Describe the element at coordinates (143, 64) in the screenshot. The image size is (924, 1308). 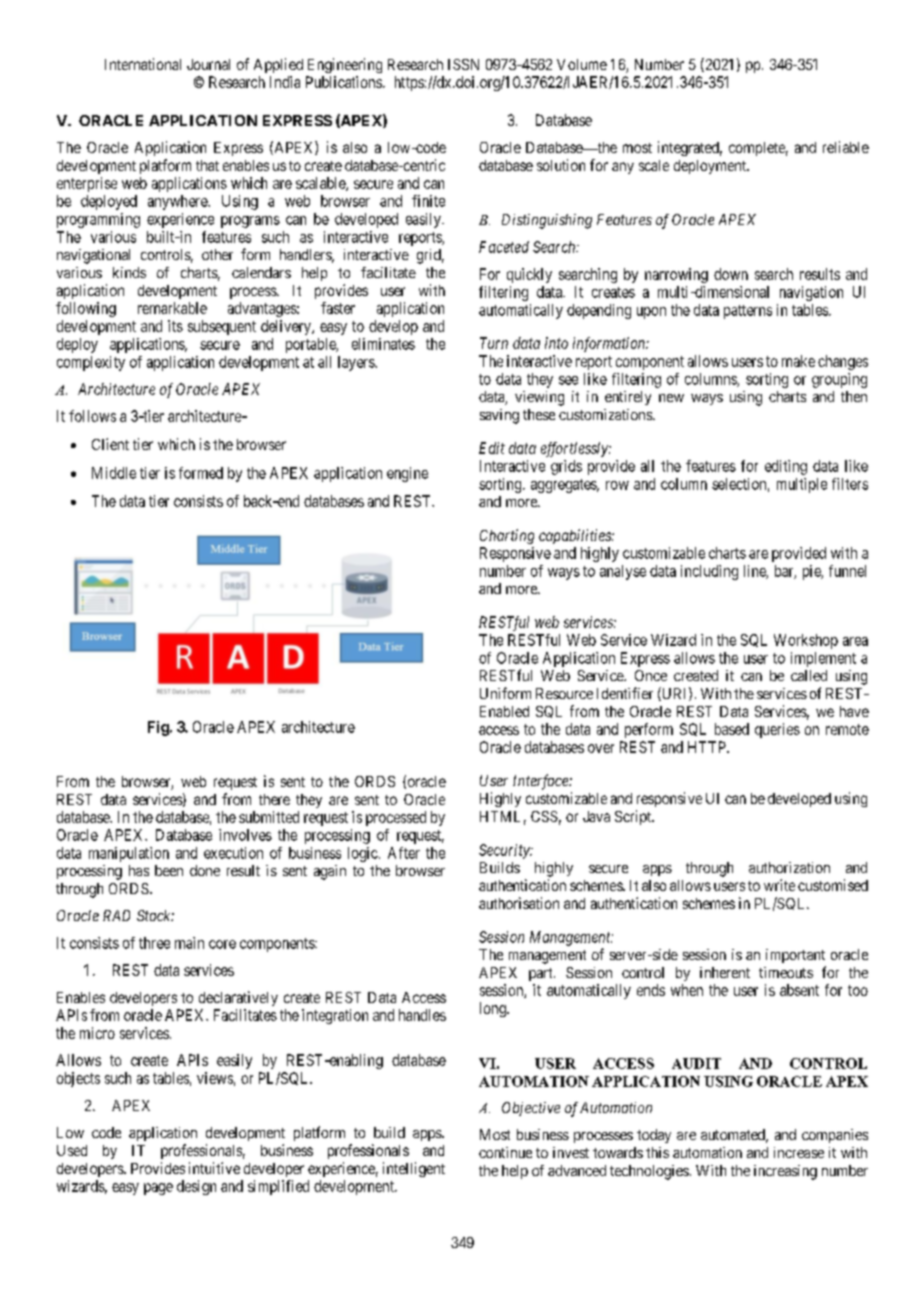
I see `International` at that location.
